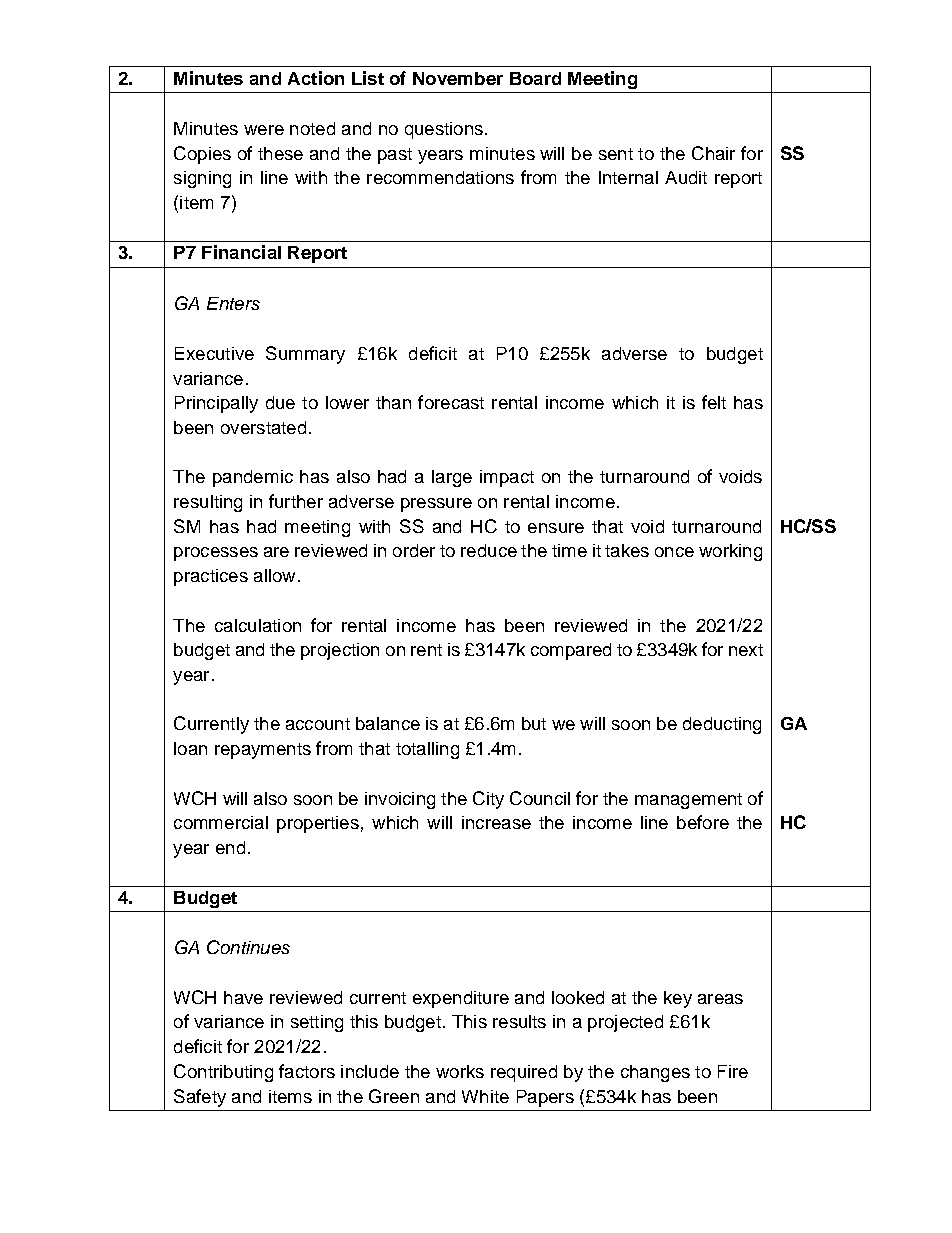  I want to click on deducting, so click(722, 725).
